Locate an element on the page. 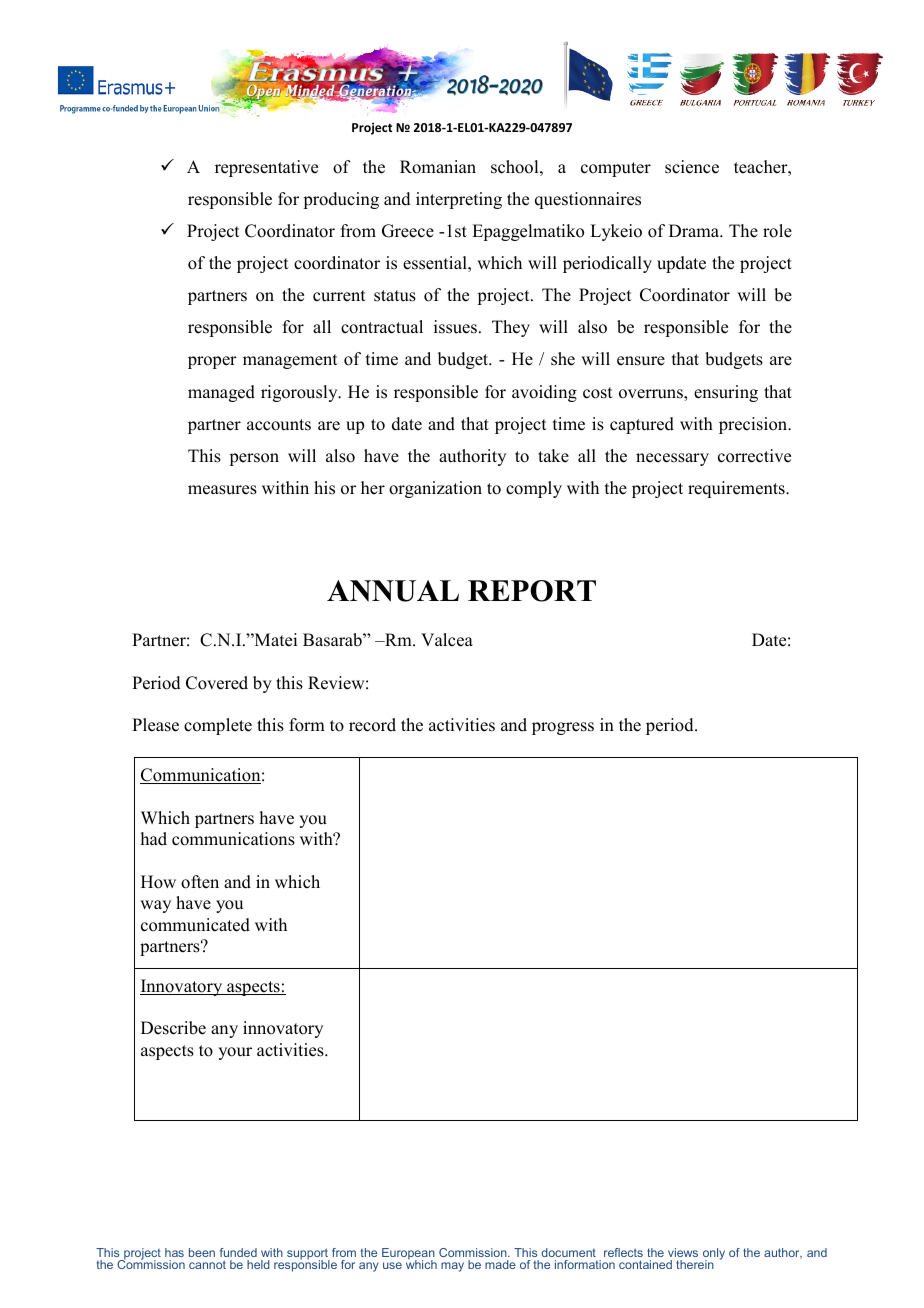 The image size is (924, 1308). Drama is located at coordinates (695, 230).
